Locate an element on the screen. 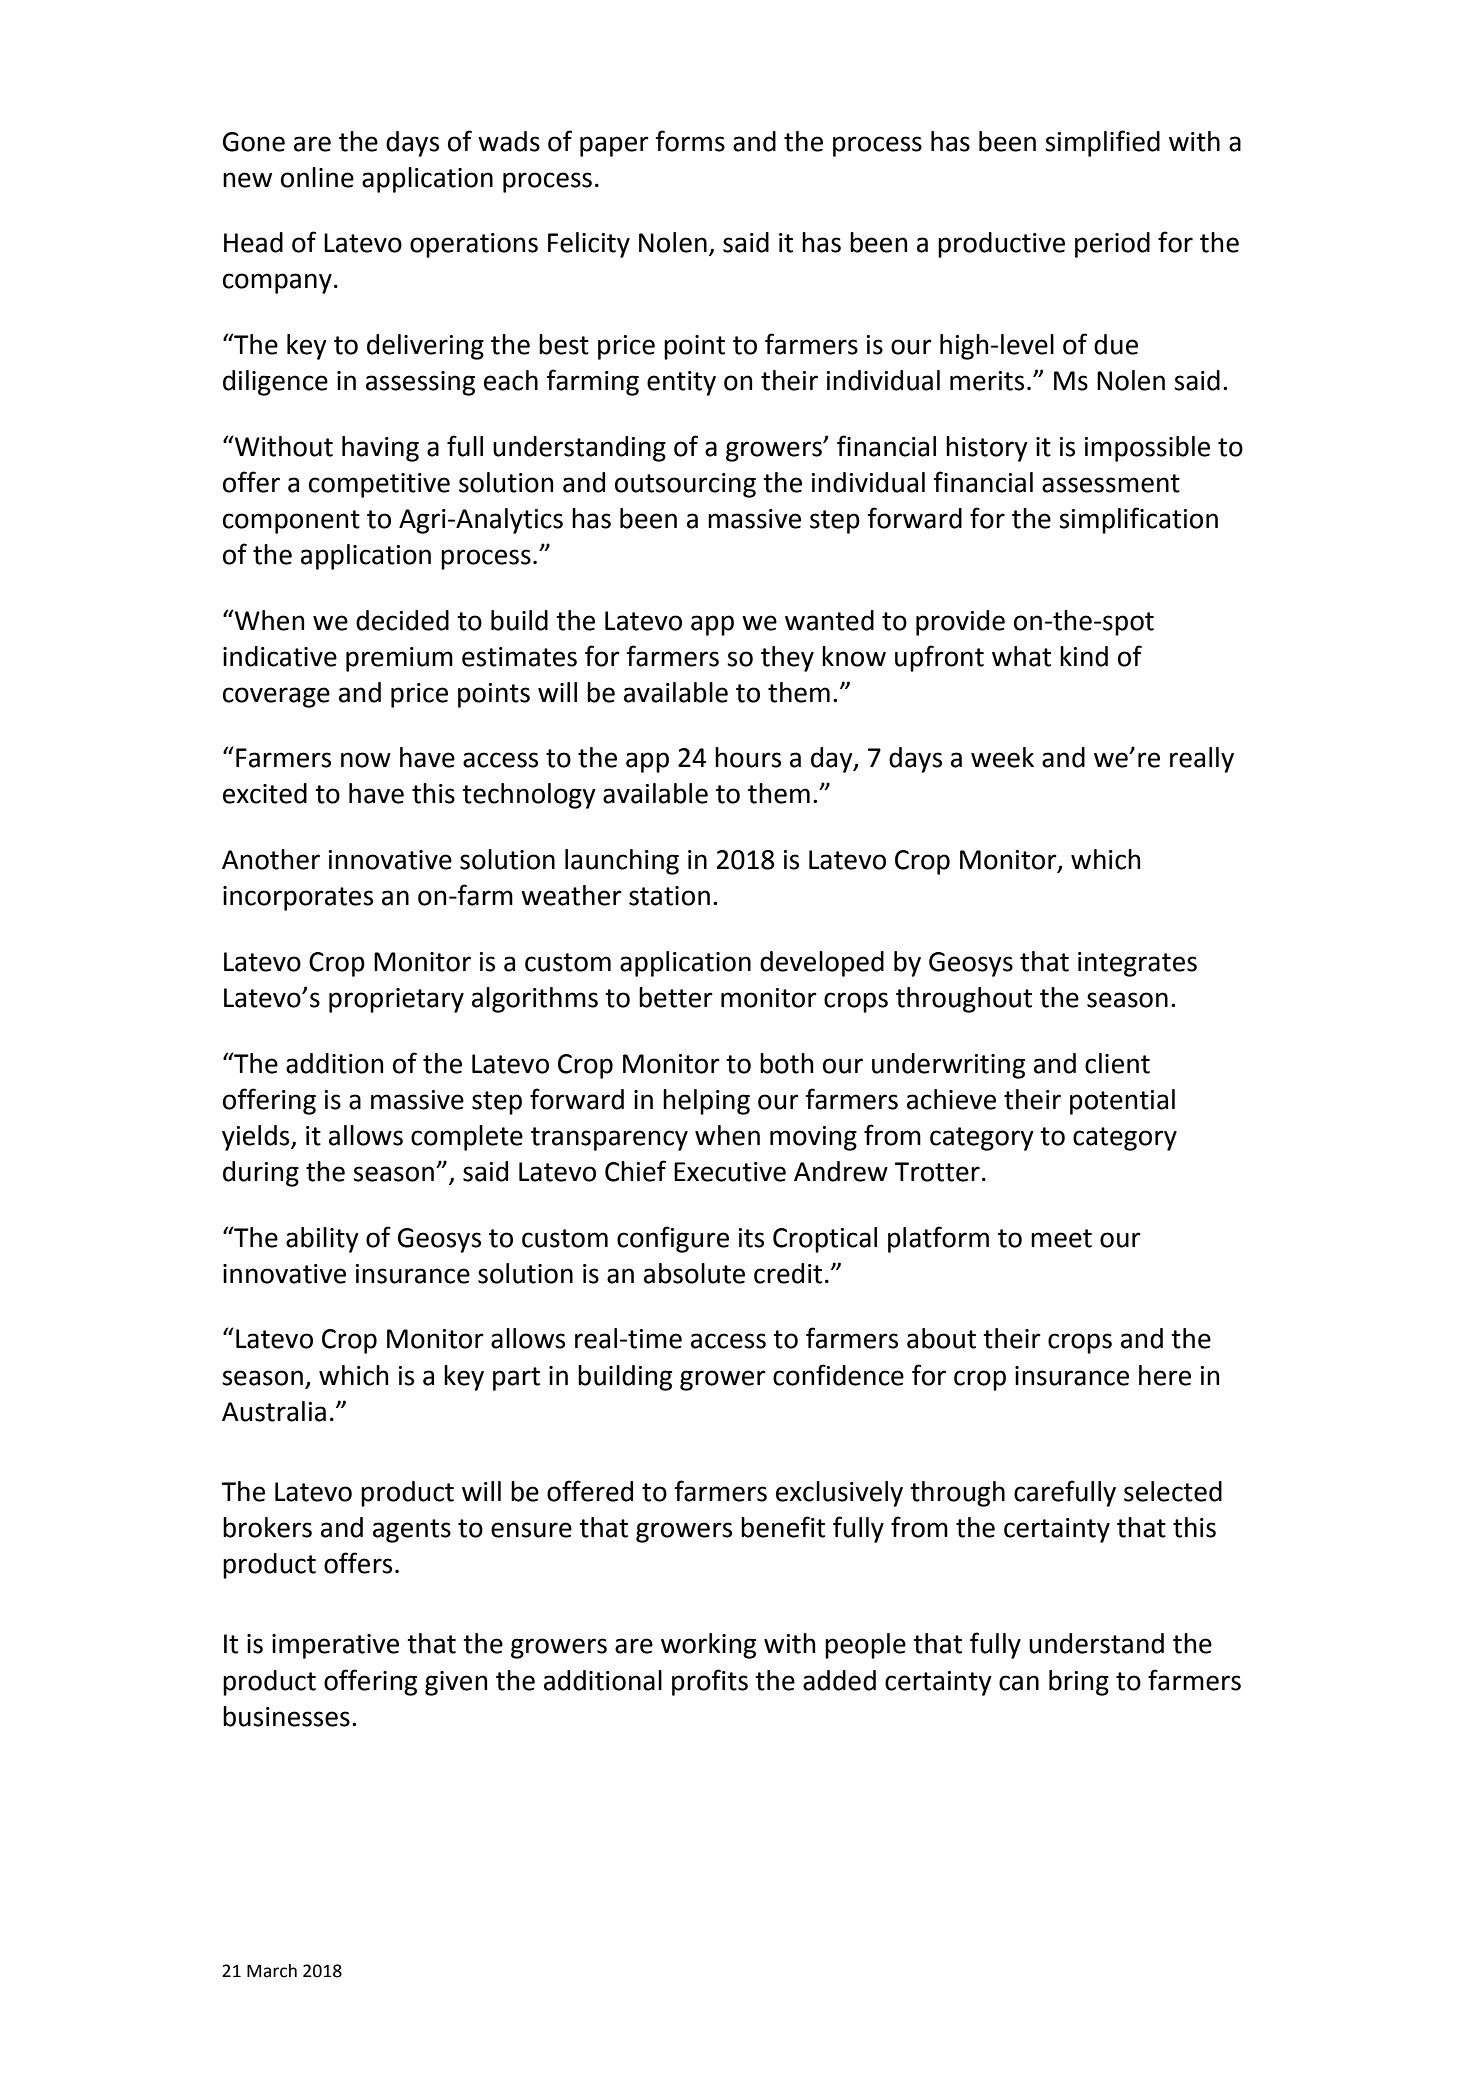 The height and width of the screenshot is (2074, 1466). online is located at coordinates (317, 177).
